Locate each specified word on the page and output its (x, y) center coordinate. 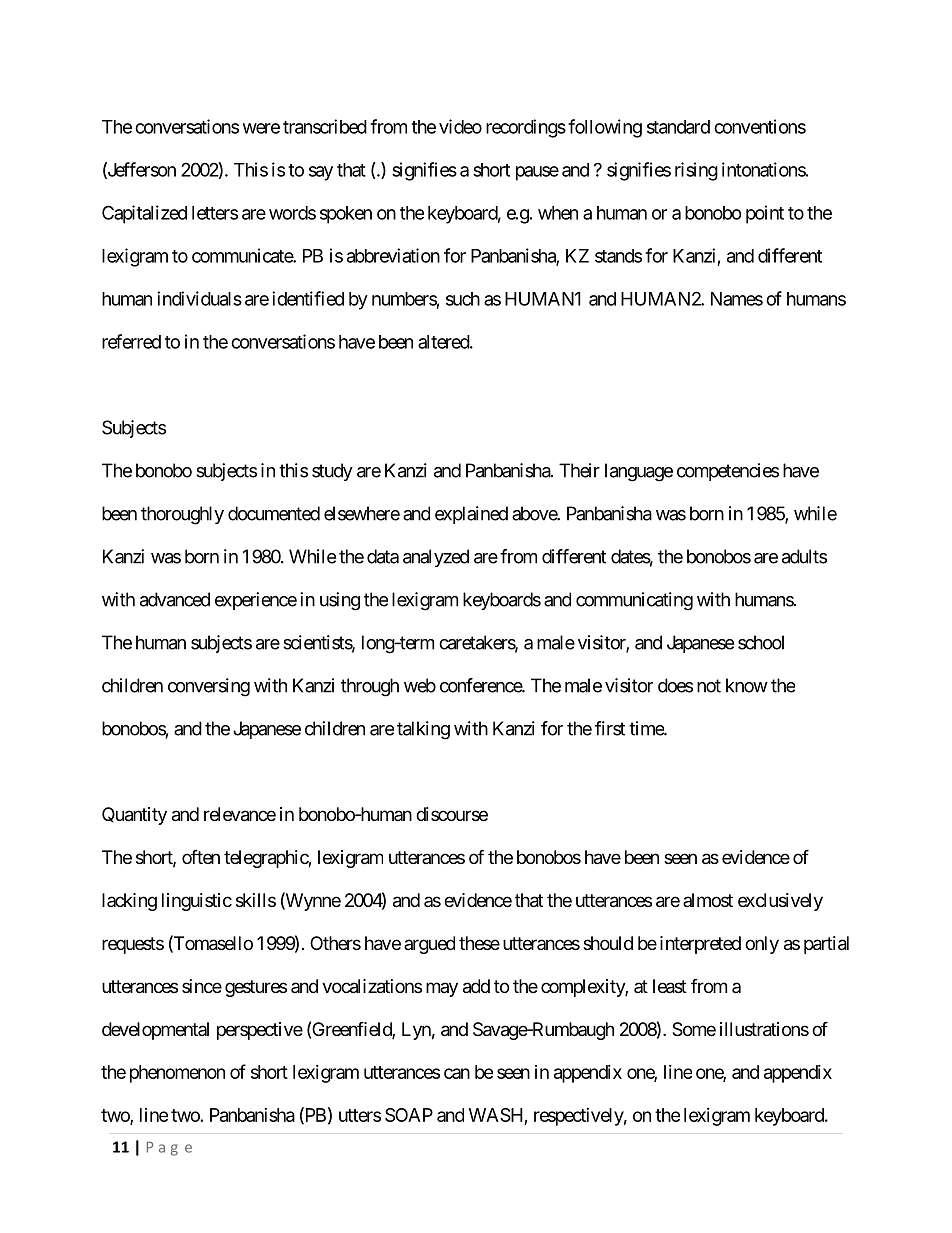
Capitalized (144, 214)
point (765, 214)
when (558, 213)
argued (429, 945)
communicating (634, 601)
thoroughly (182, 515)
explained (471, 515)
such (463, 299)
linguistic (197, 902)
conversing (209, 687)
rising (696, 171)
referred (131, 341)
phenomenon (177, 1074)
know (747, 685)
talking (423, 730)
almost (708, 900)
